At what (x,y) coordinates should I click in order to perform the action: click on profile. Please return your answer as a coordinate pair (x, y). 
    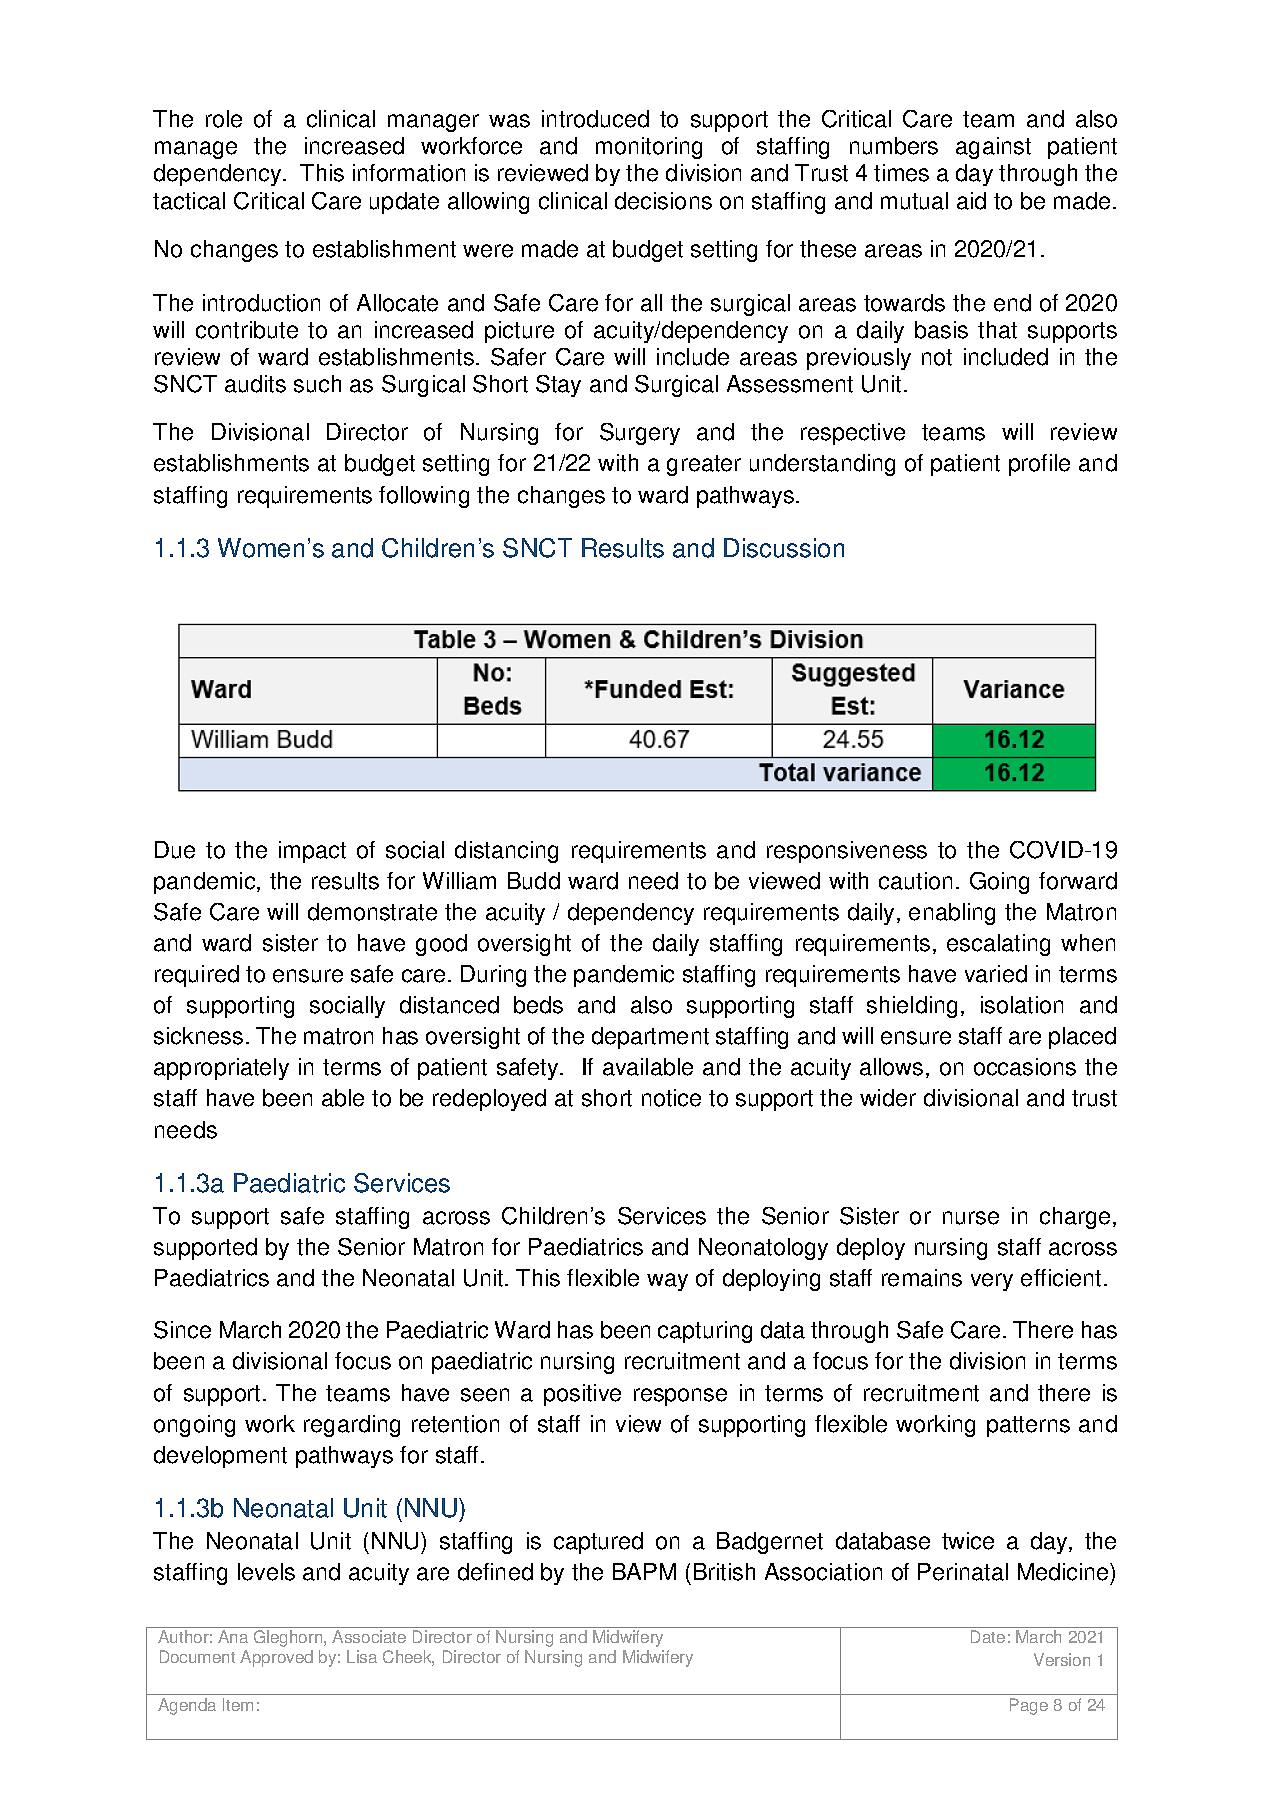
    Looking at the image, I should click on (1039, 465).
